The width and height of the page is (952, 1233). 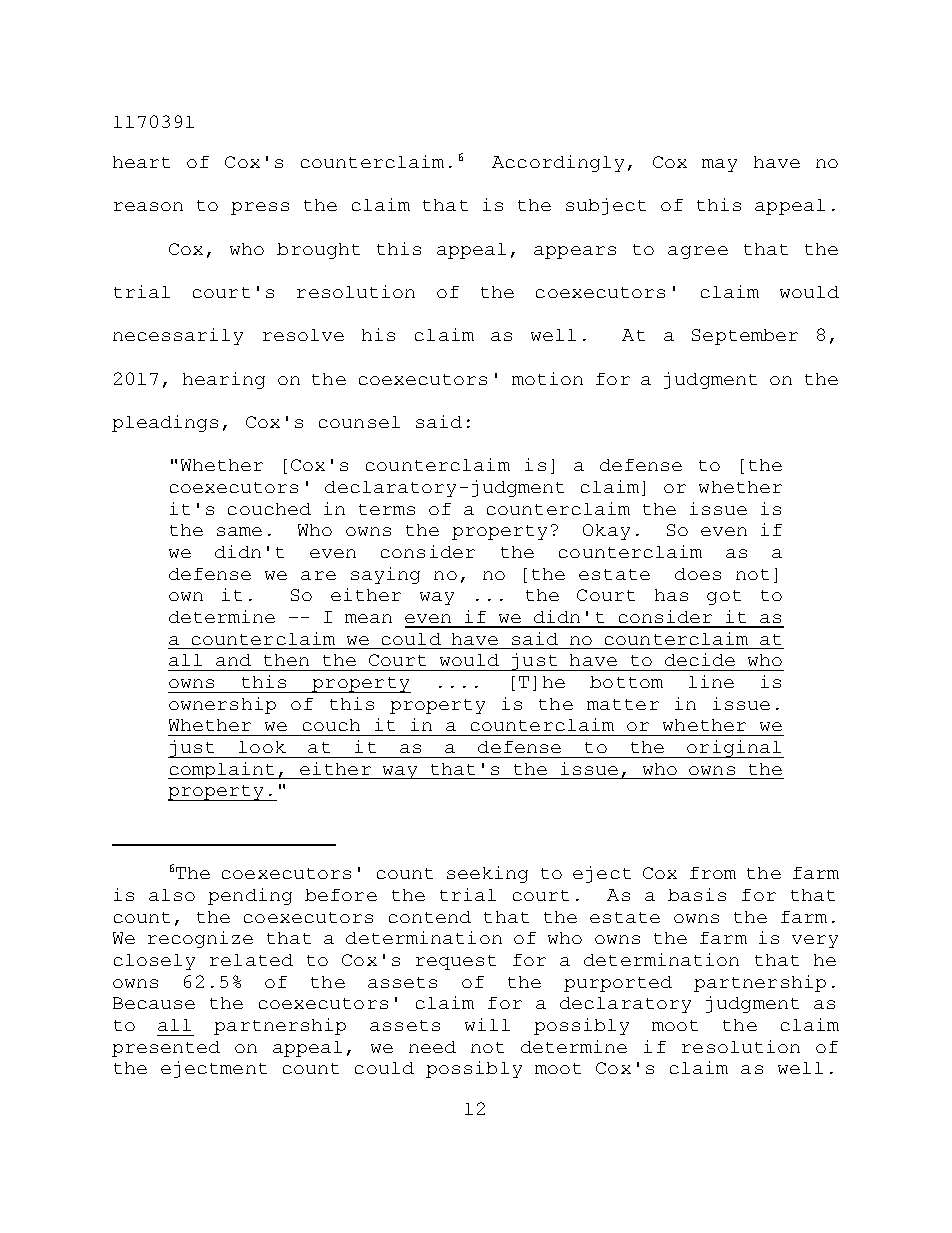 What do you see at coordinates (165, 423) in the page?
I see `pleadings` at bounding box center [165, 423].
